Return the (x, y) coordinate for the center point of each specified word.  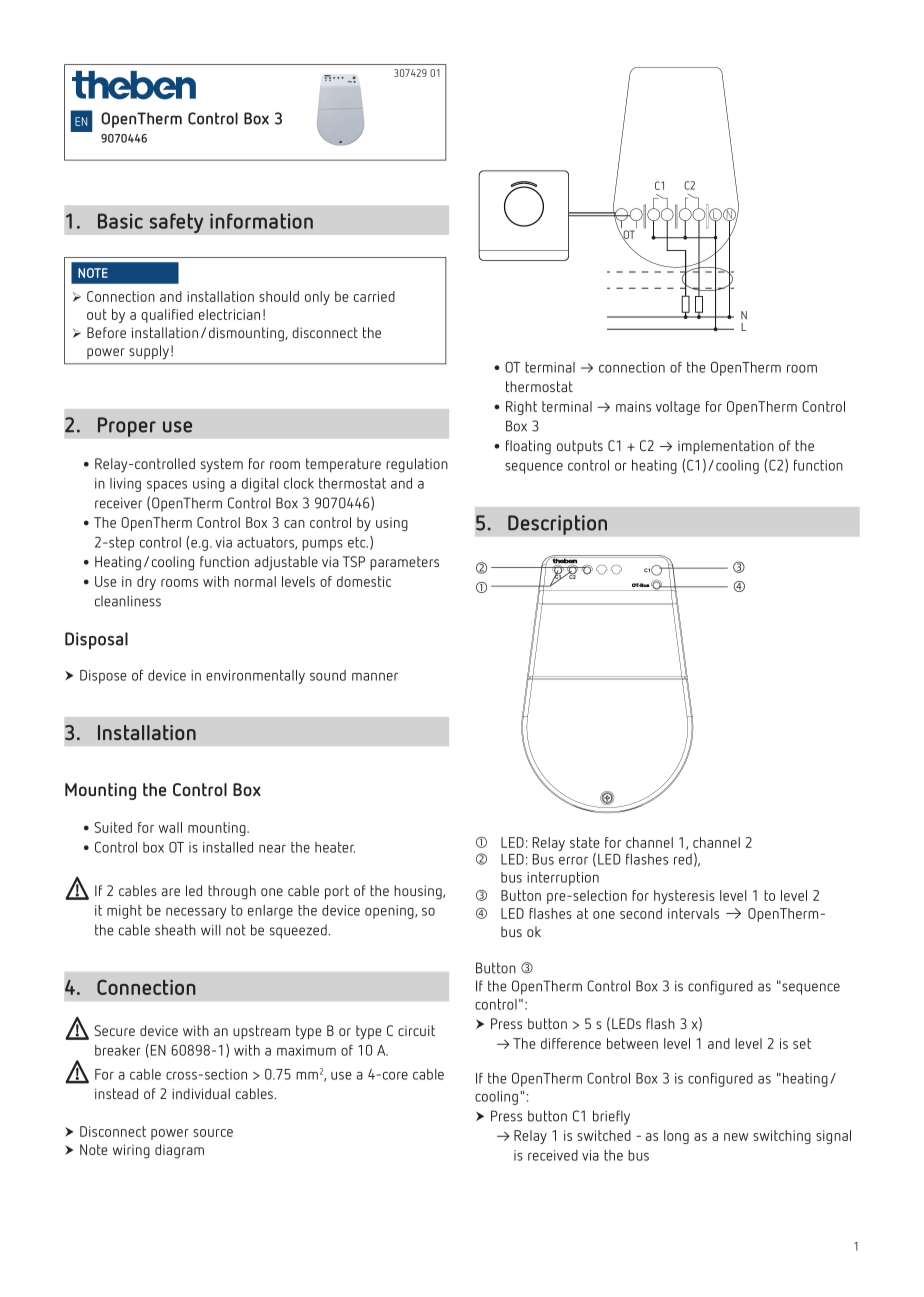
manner (375, 677)
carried (374, 296)
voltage (678, 408)
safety (176, 223)
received (553, 1155)
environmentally (255, 677)
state (585, 842)
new (736, 1137)
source (213, 1133)
